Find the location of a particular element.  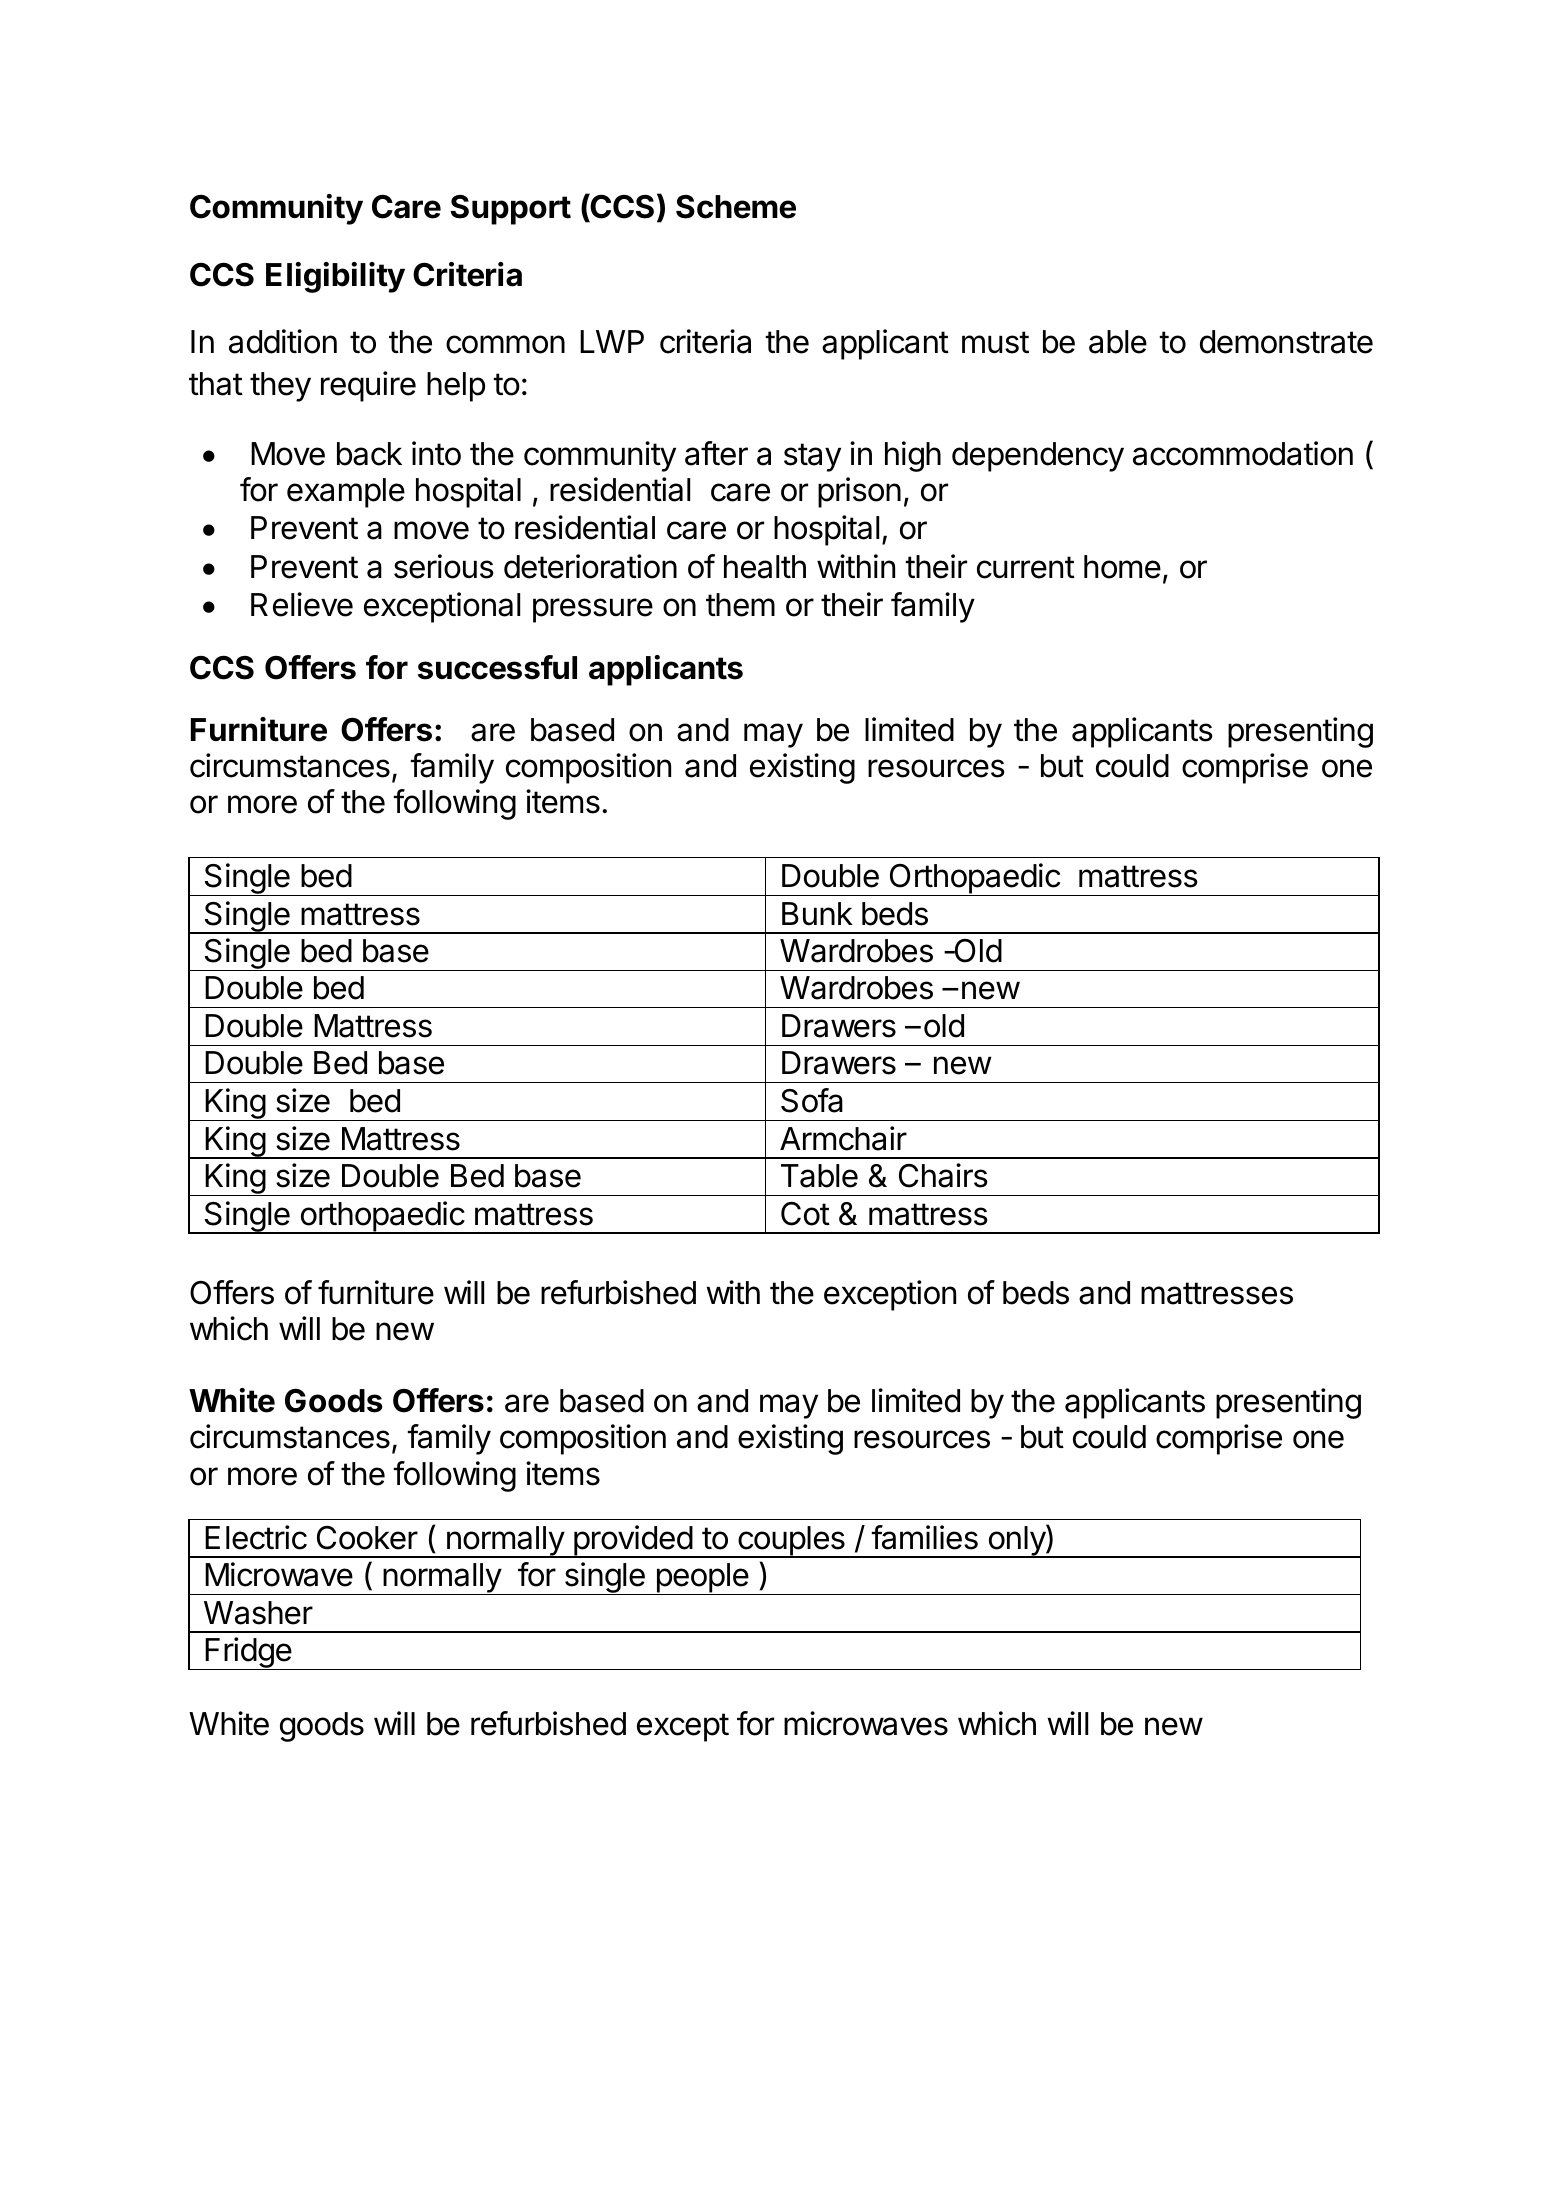

Scheme is located at coordinates (736, 207).
